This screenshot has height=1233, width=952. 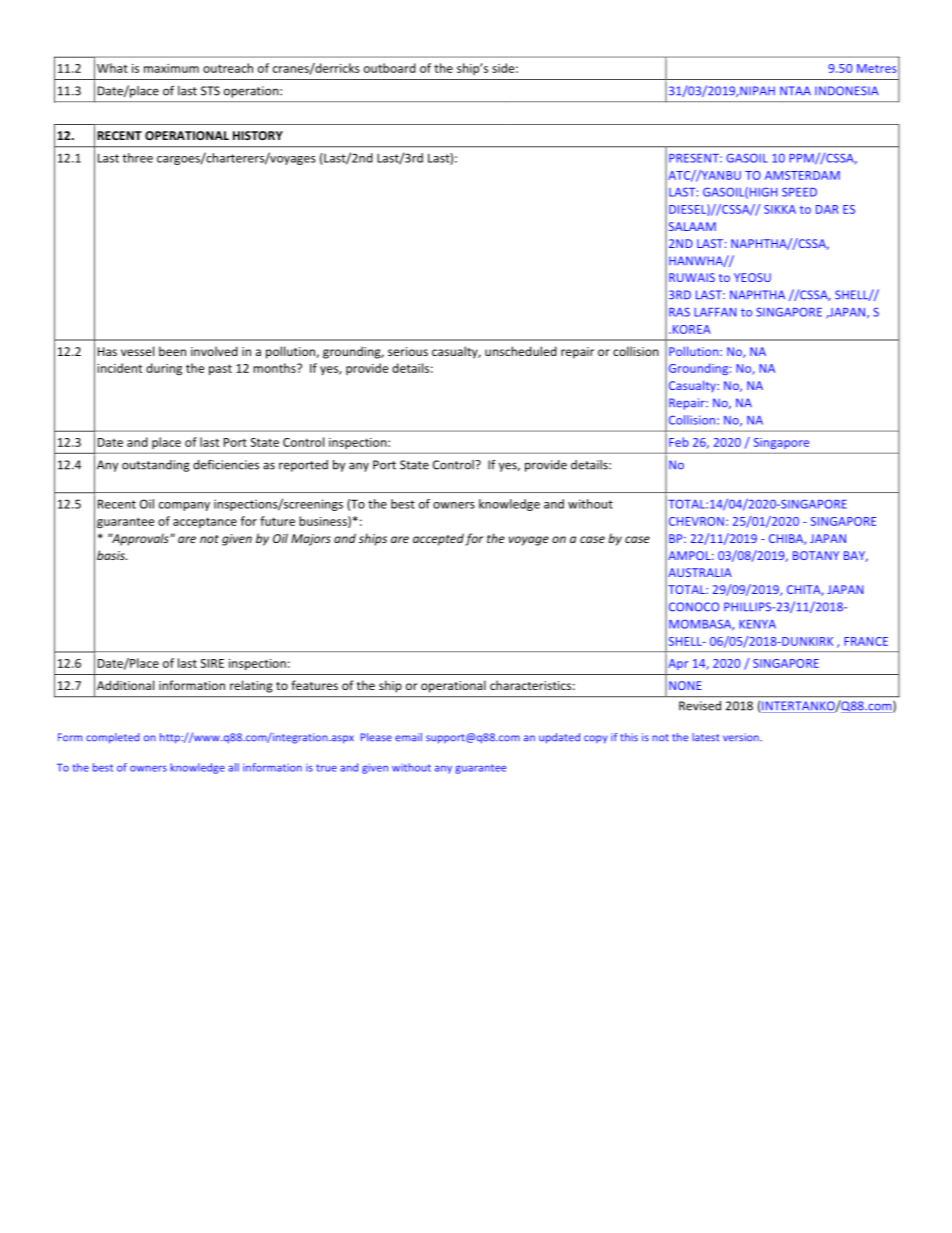 I want to click on Feb, so click(x=679, y=442).
